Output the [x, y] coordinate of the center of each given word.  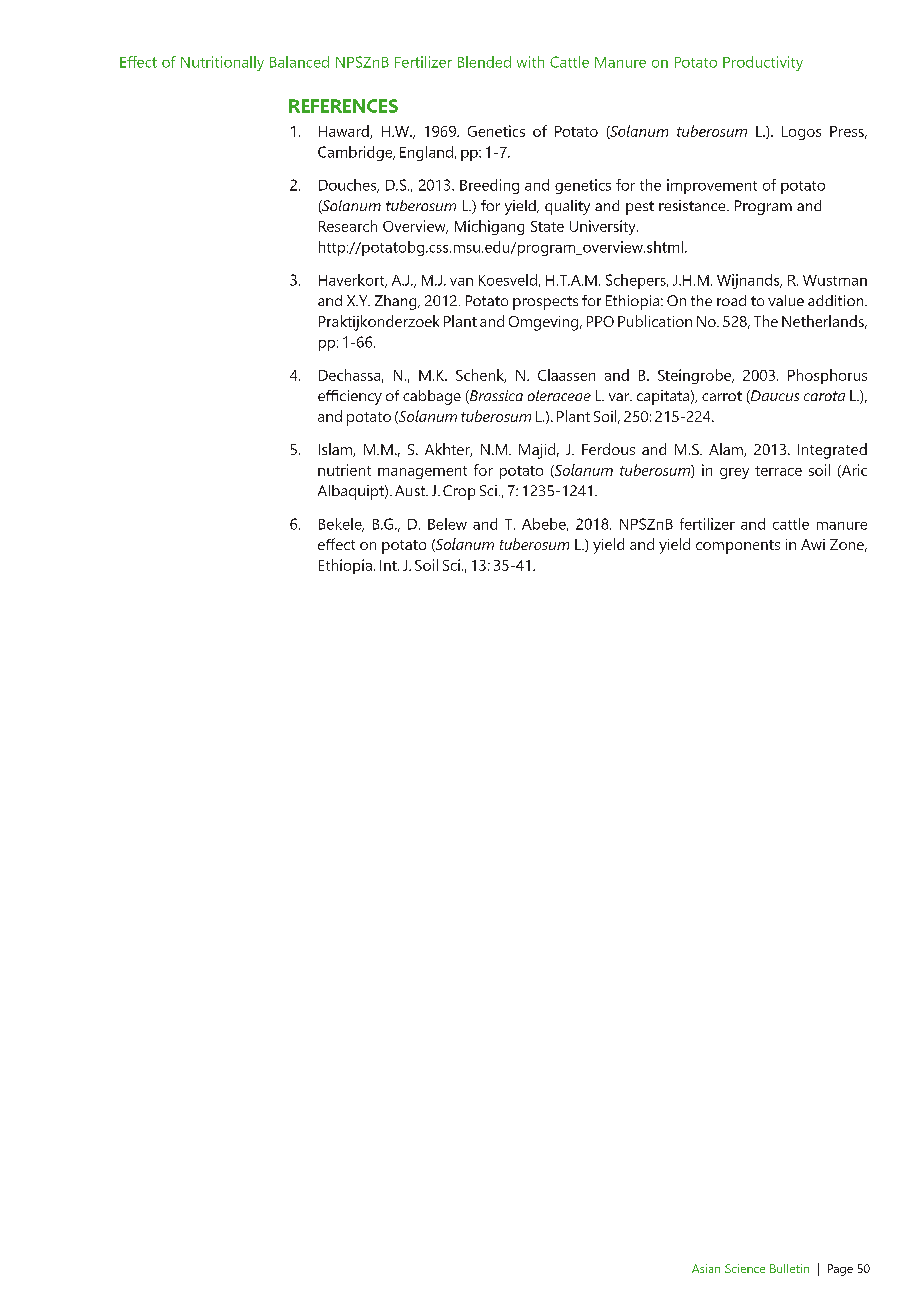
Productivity [763, 63]
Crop [459, 492]
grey [734, 473]
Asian [706, 1268]
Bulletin [789, 1268]
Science [745, 1268]
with [530, 62]
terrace [778, 471]
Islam [336, 450]
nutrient [344, 470]
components [738, 547]
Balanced [299, 62]
